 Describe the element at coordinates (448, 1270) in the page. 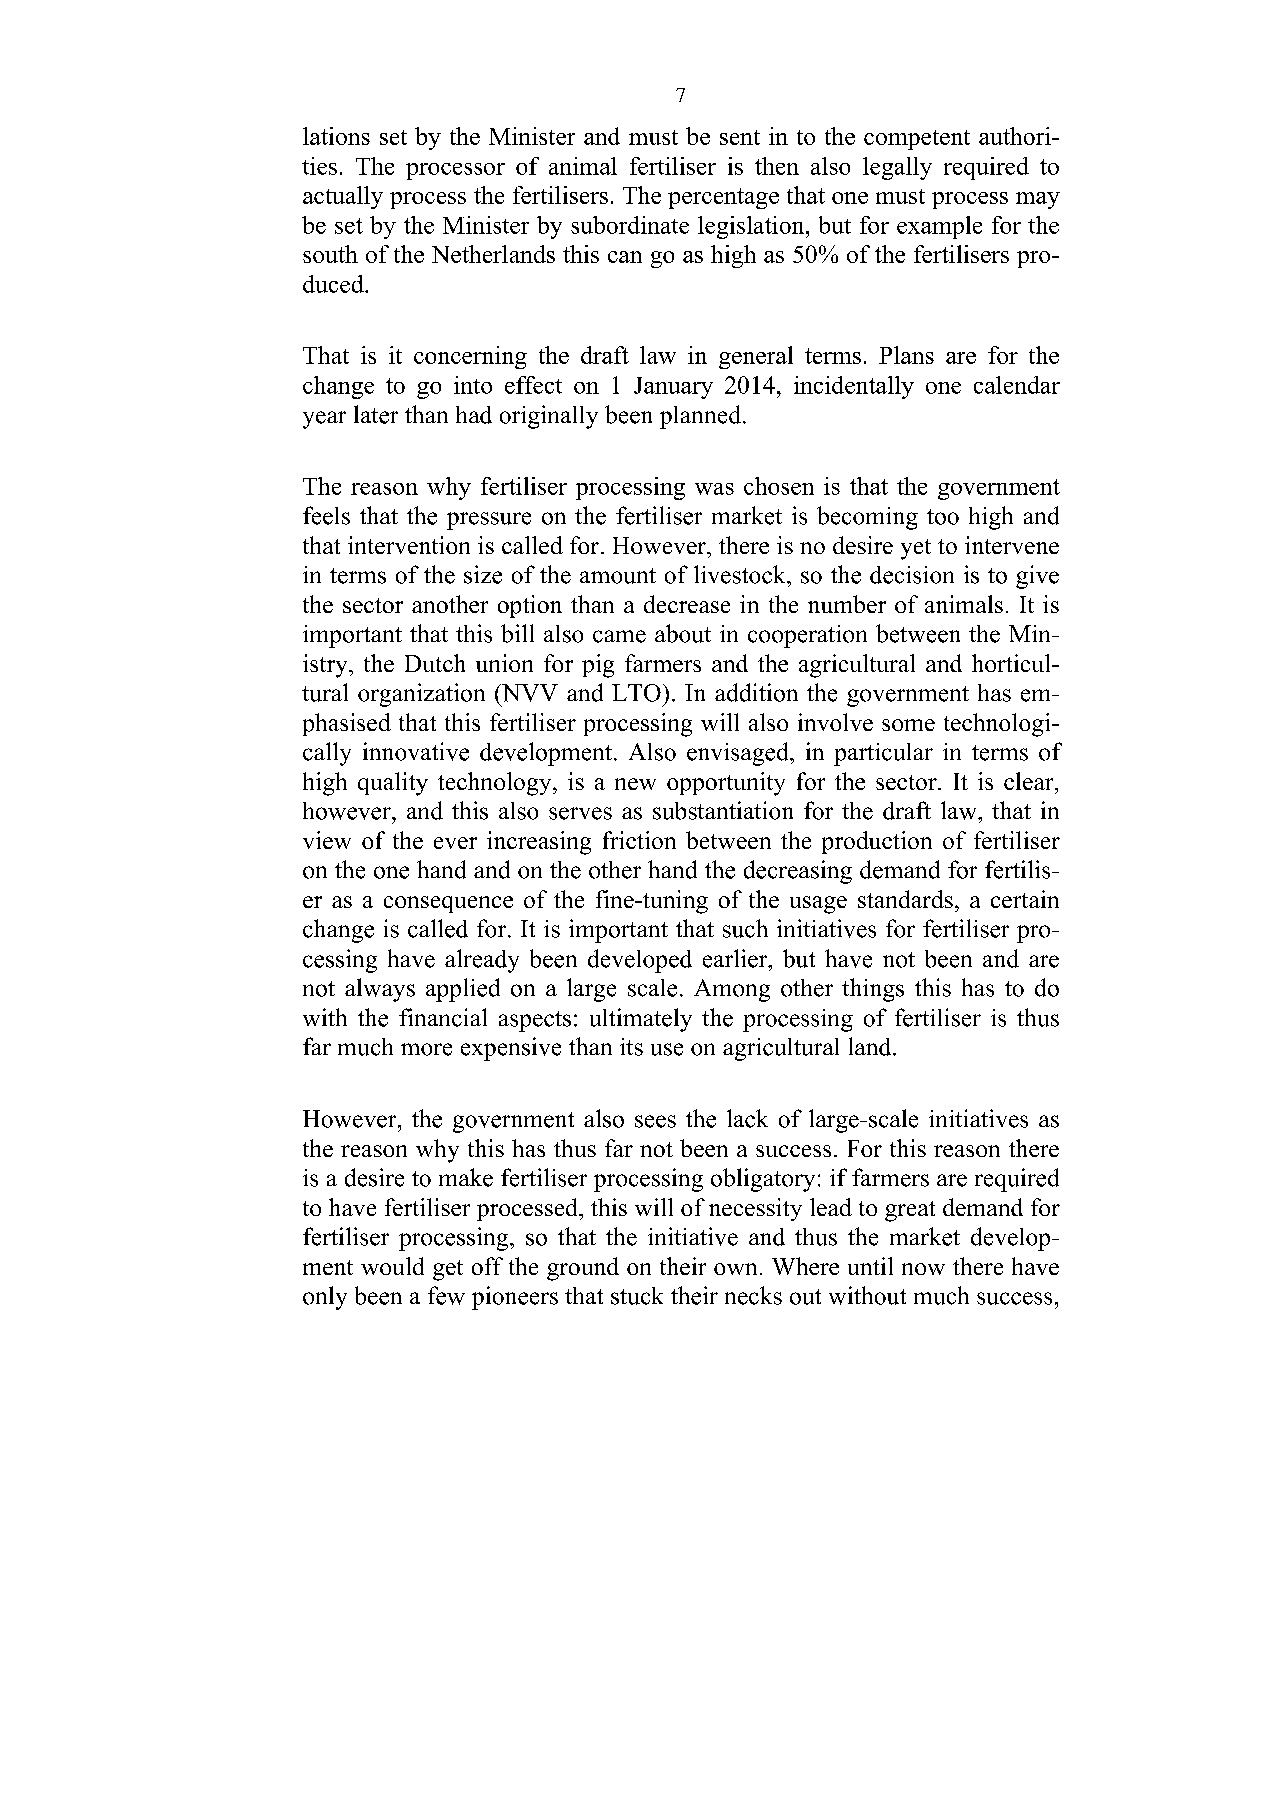

I see `get` at that location.
